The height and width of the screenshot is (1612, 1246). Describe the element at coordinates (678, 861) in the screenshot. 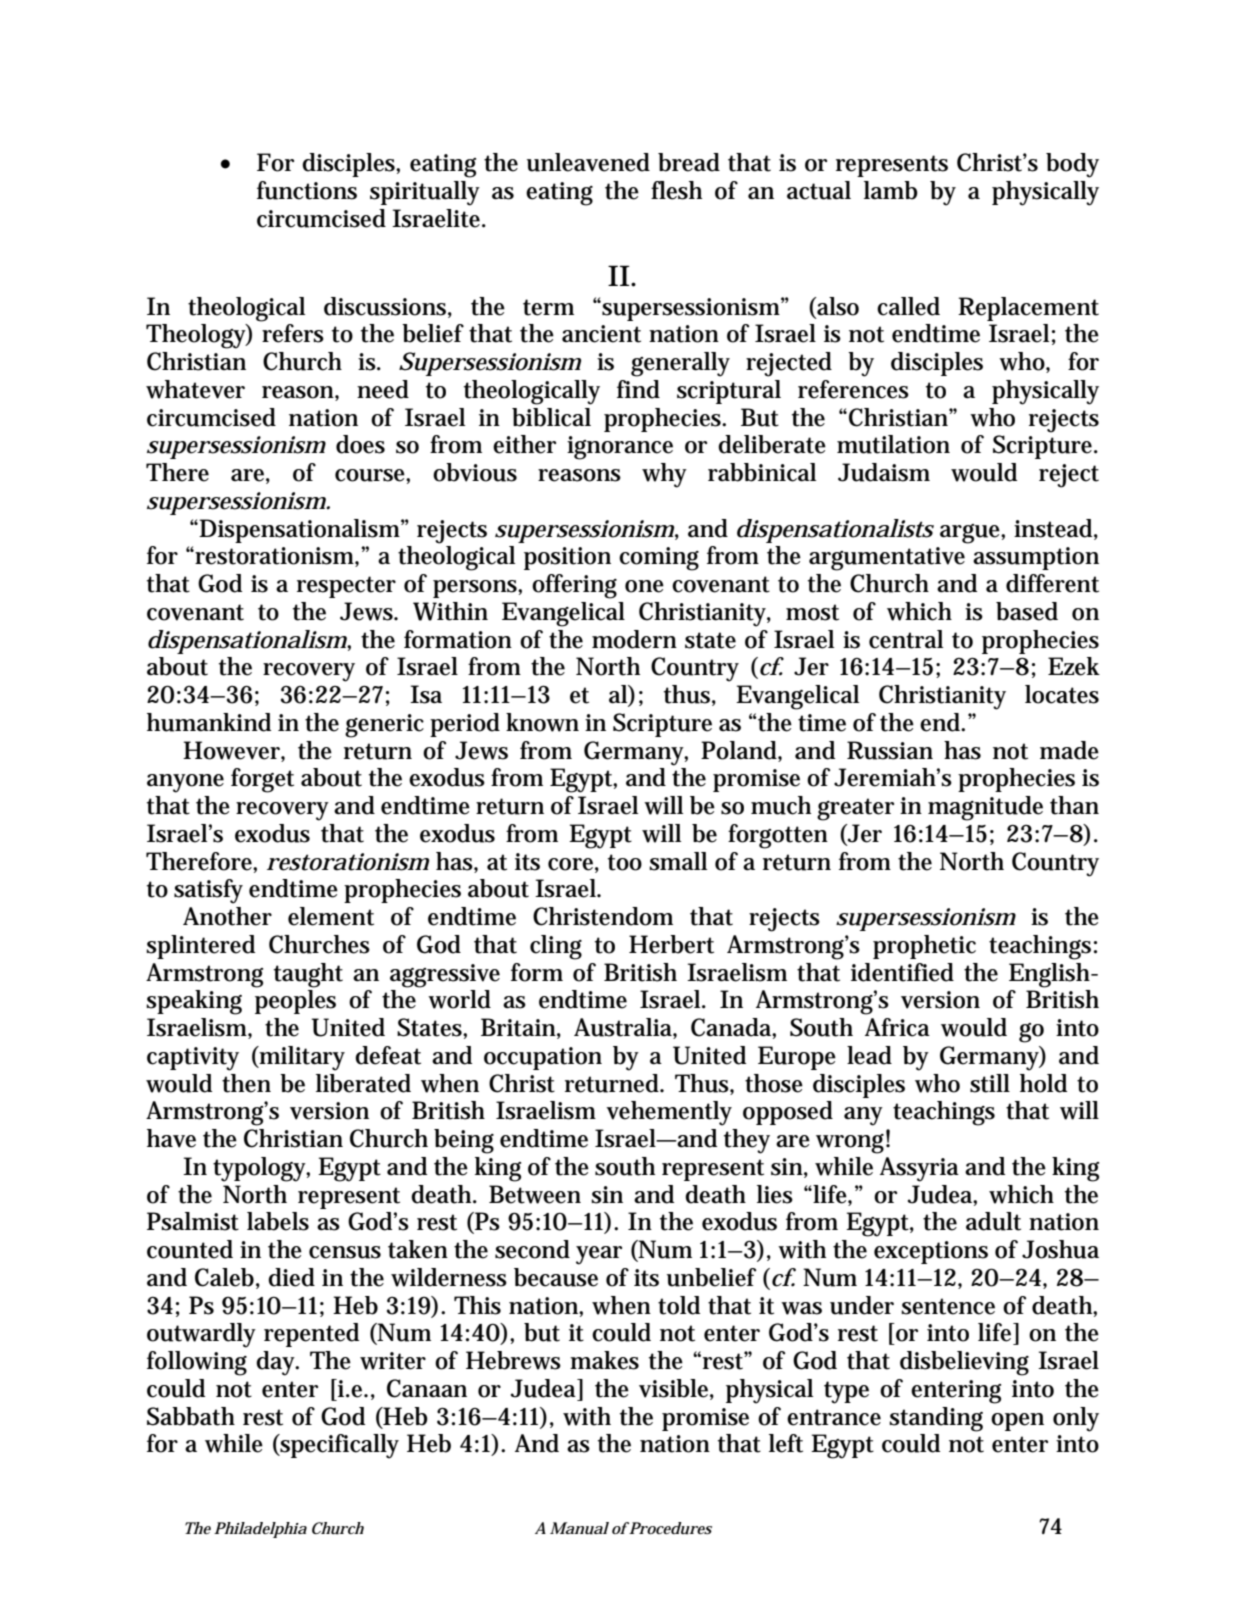

I see `small` at that location.
